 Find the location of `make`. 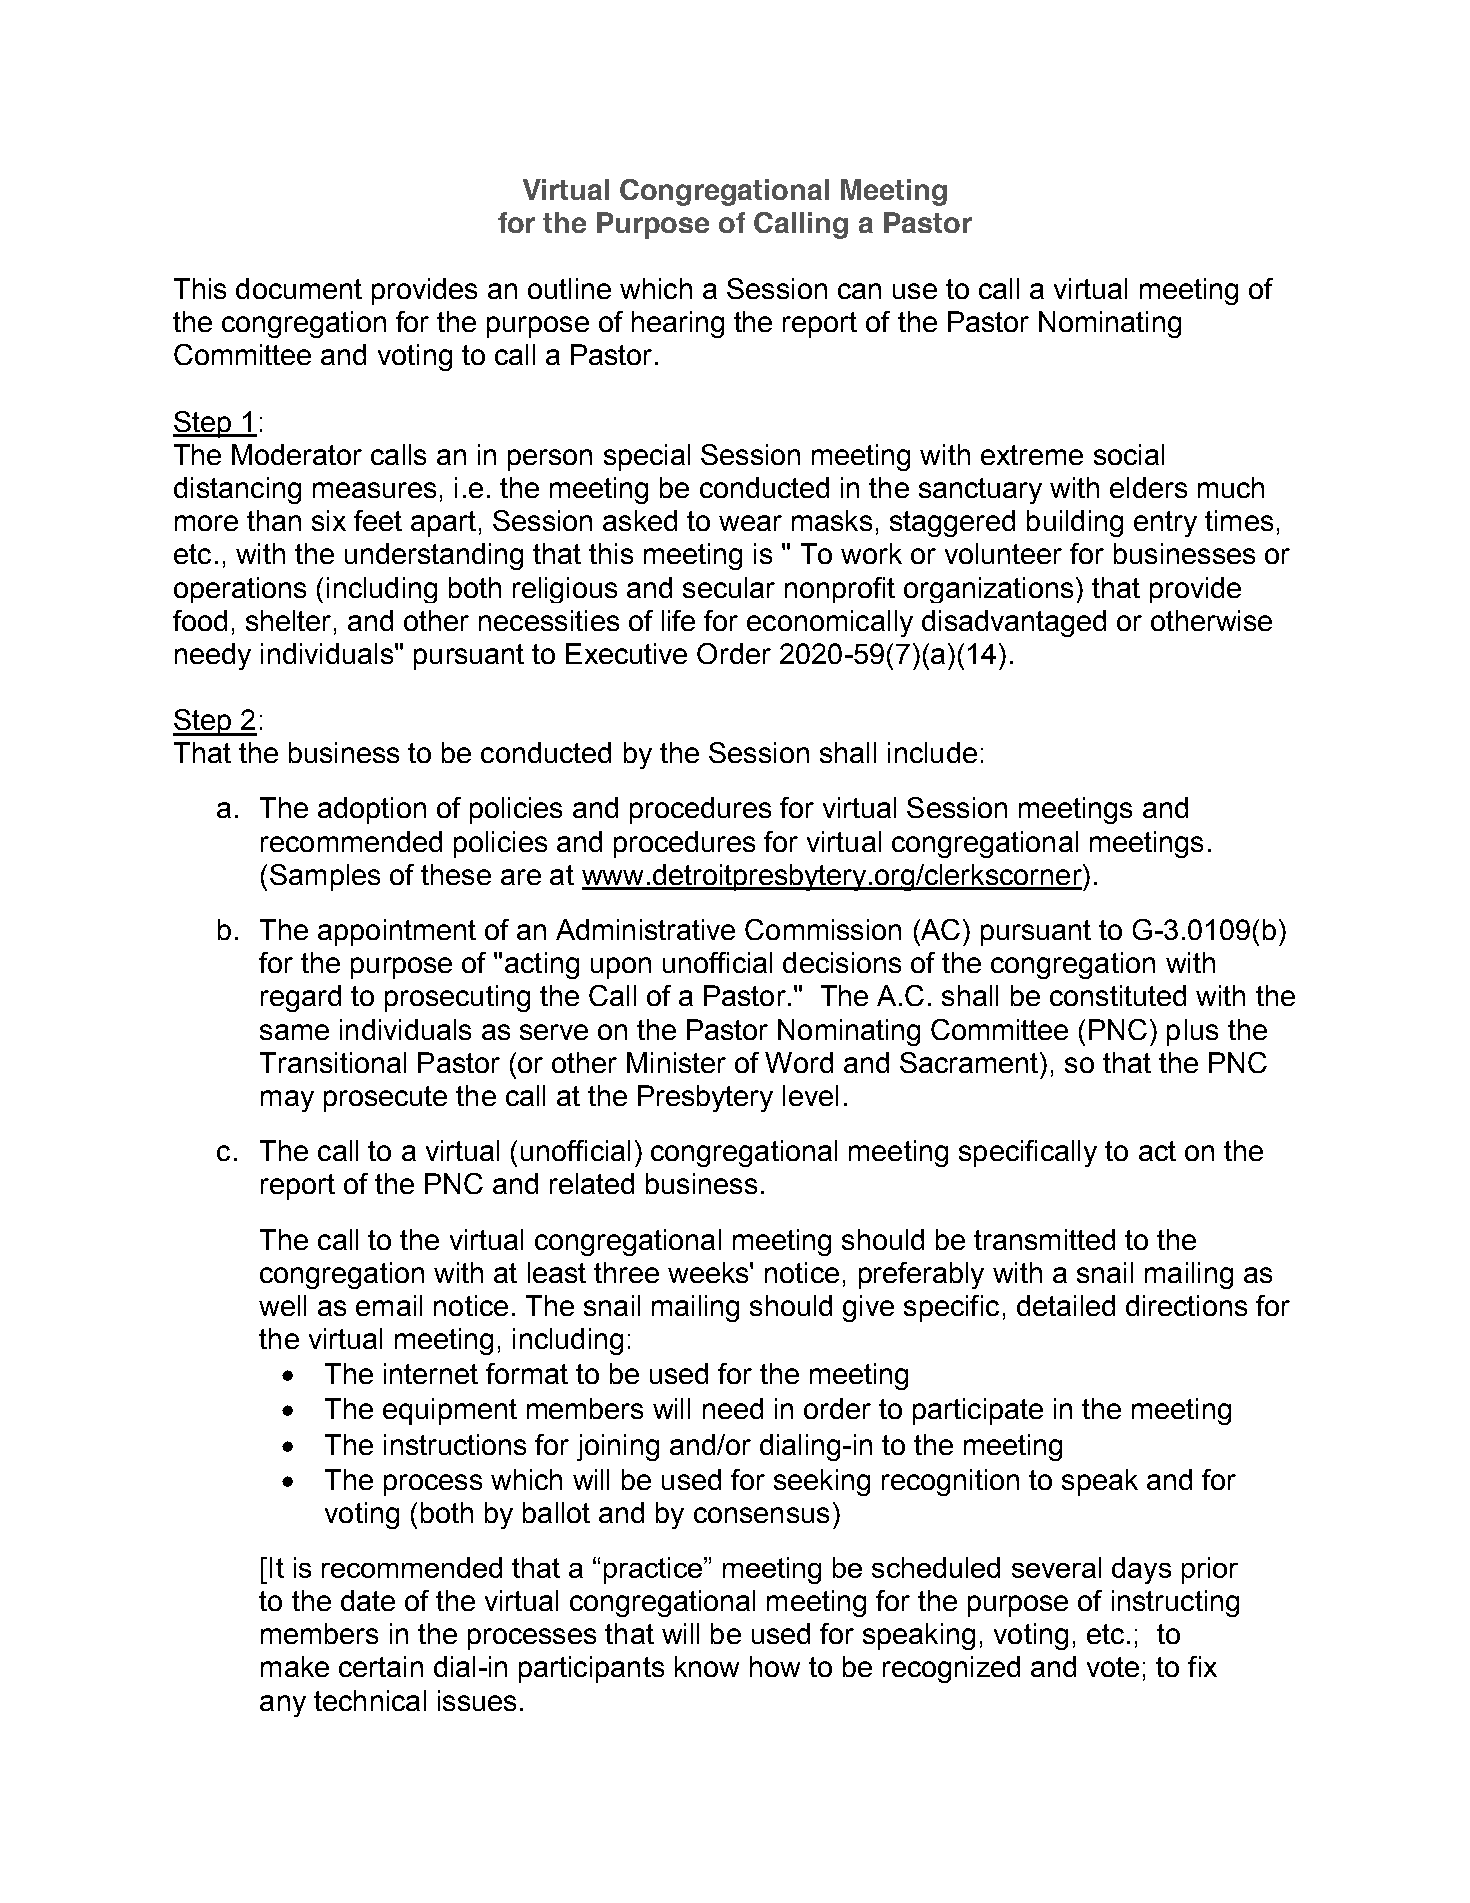

make is located at coordinates (295, 1666).
